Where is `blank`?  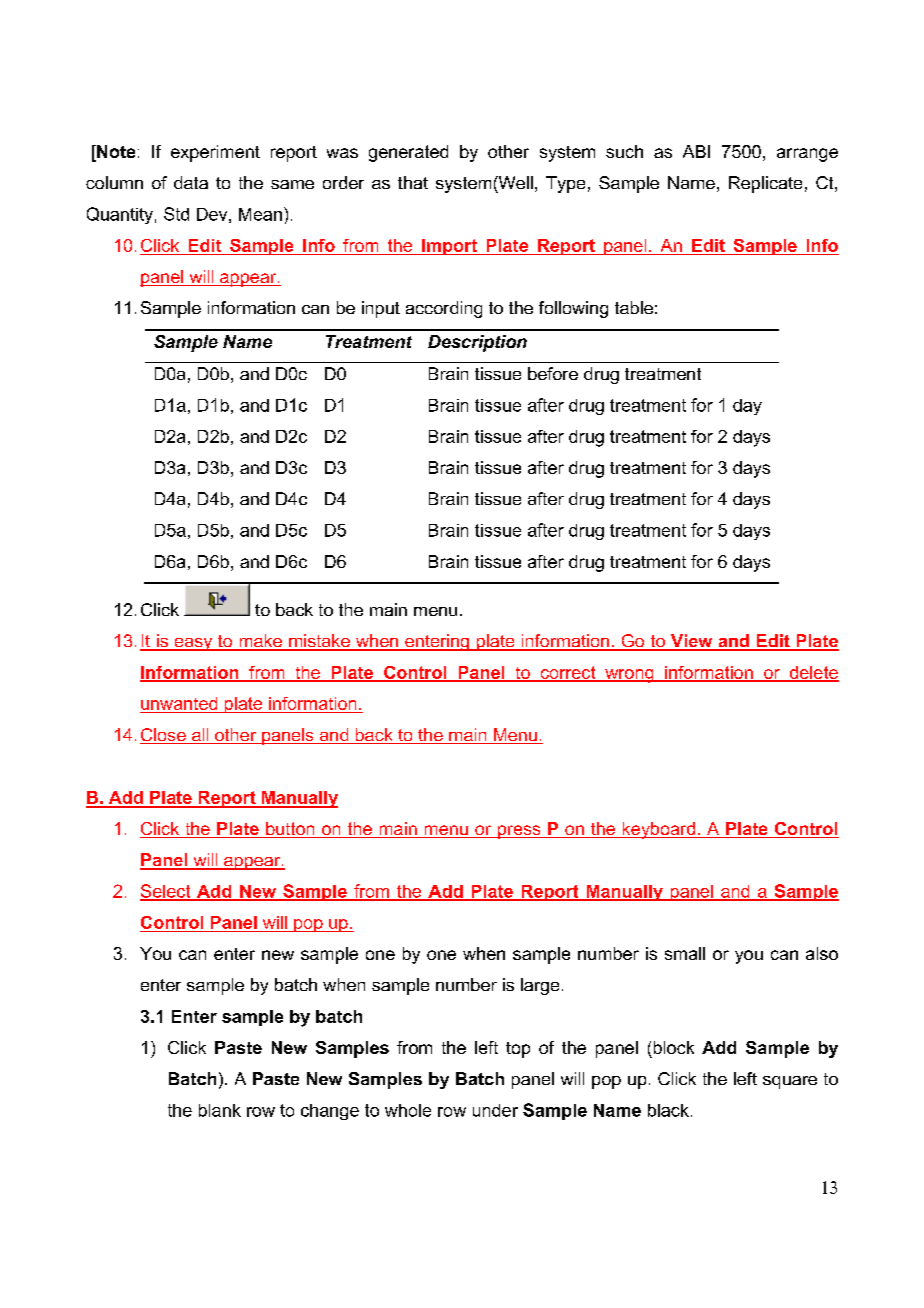
blank is located at coordinates (220, 1110).
